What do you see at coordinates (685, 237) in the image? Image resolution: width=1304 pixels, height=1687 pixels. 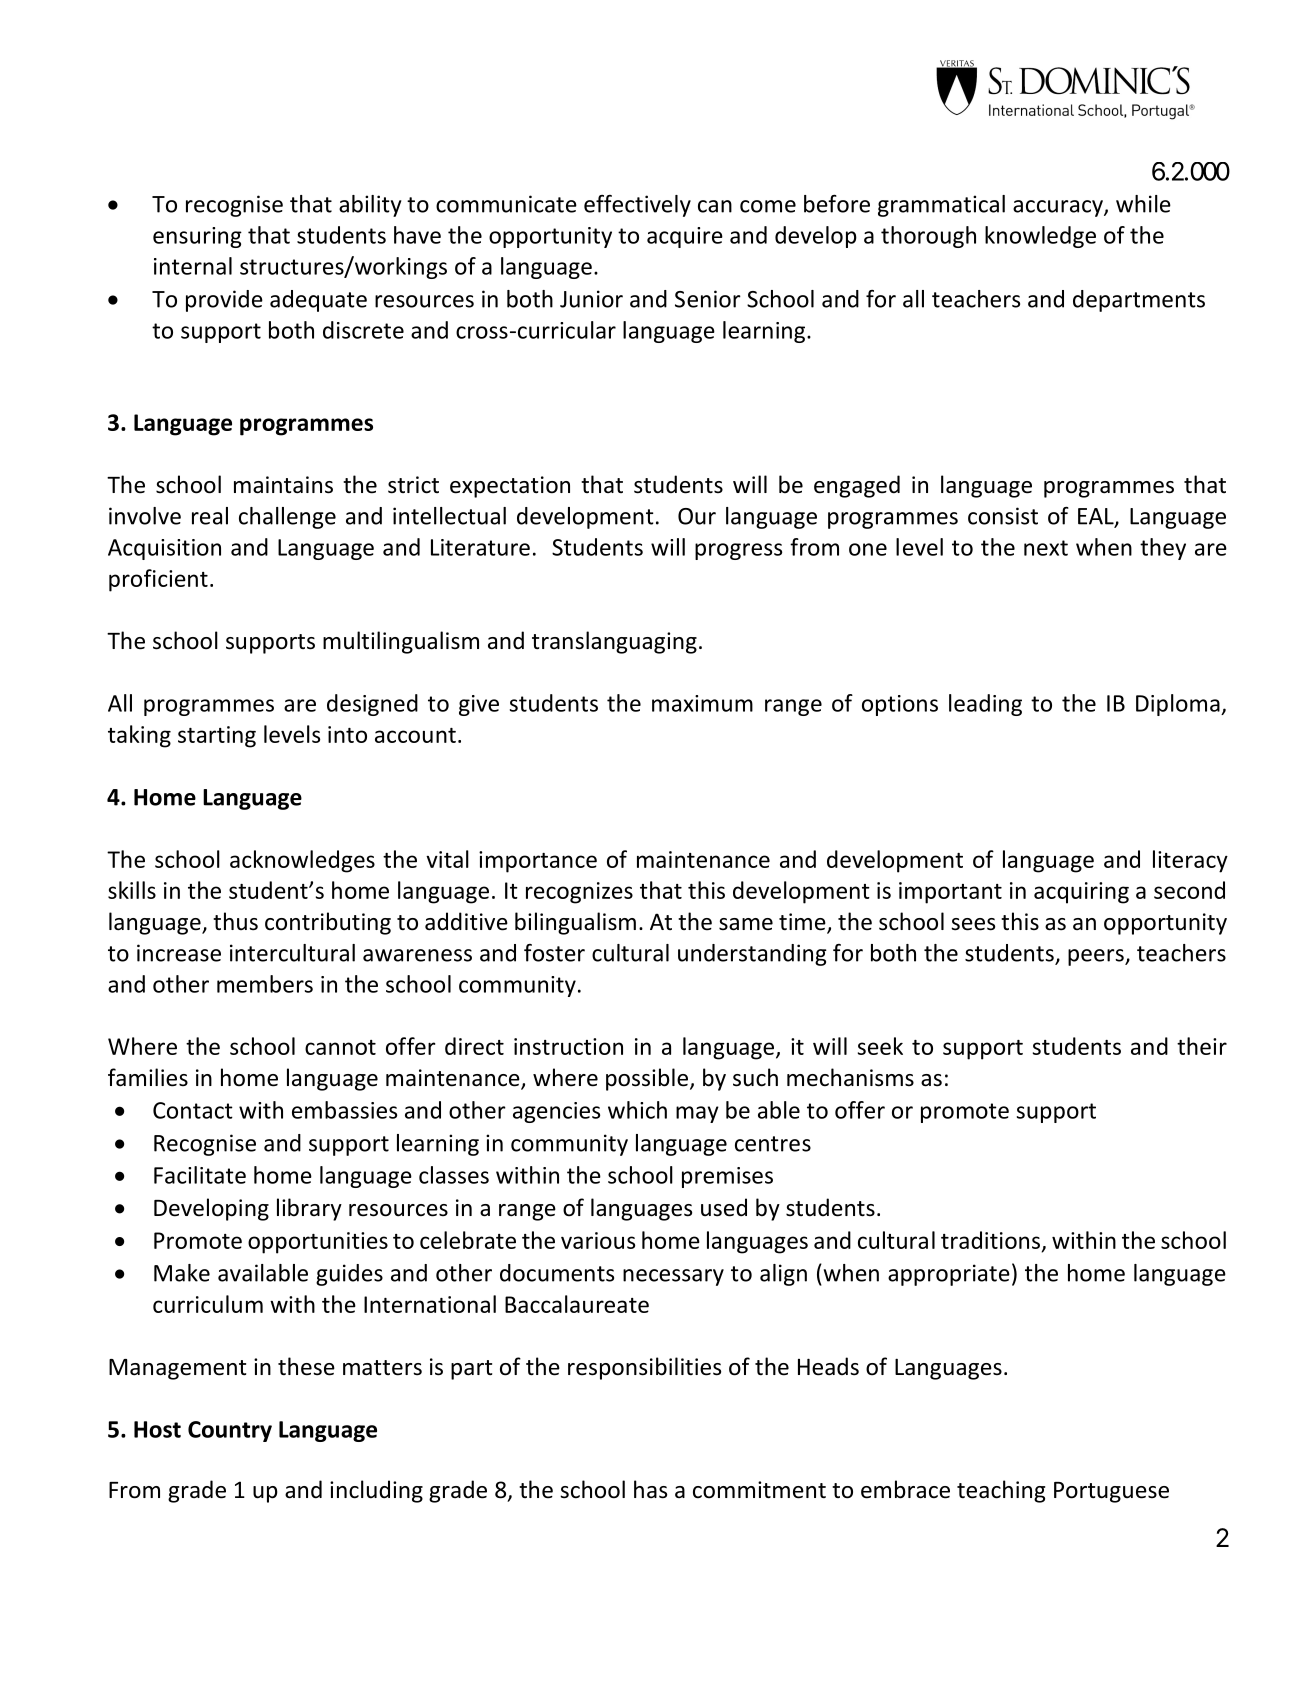 I see `acquire` at bounding box center [685, 237].
